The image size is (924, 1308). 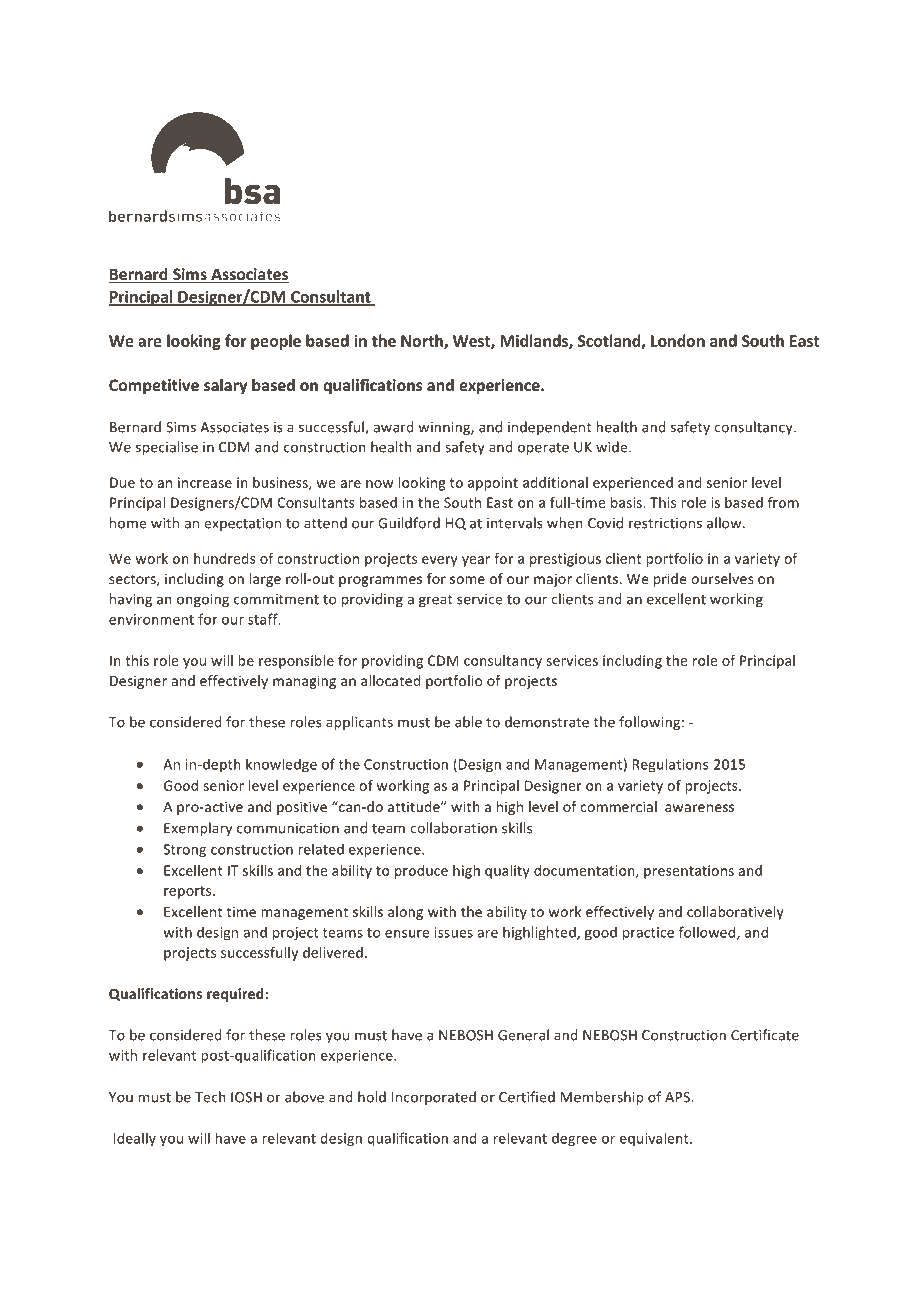 What do you see at coordinates (454, 932) in the image?
I see `issues` at bounding box center [454, 932].
